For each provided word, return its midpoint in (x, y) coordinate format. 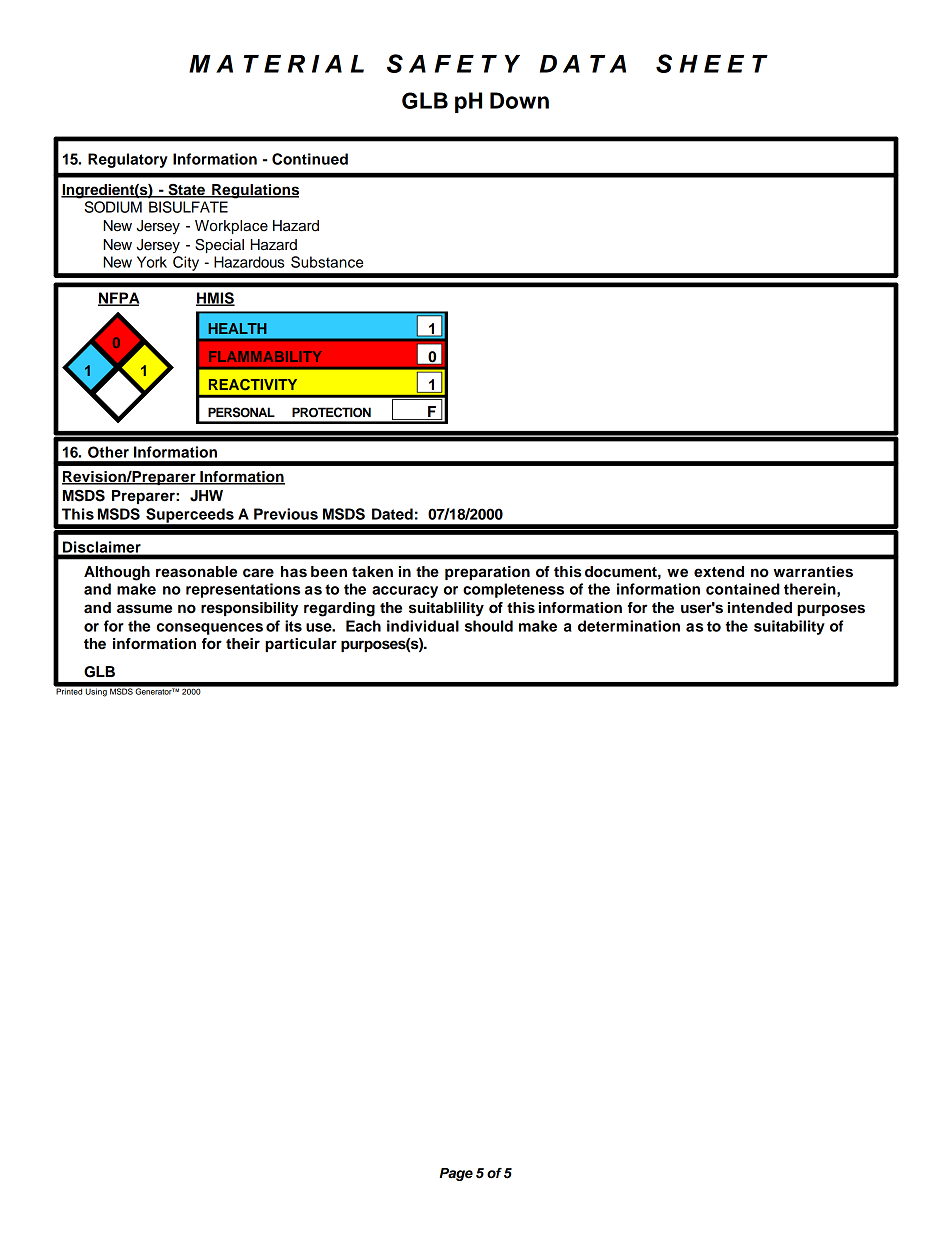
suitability (789, 627)
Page (456, 1174)
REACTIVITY (253, 385)
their (243, 644)
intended (760, 608)
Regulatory (128, 160)
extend (719, 572)
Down (519, 100)
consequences (210, 629)
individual (423, 626)
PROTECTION (331, 412)
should (489, 626)
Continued (310, 159)
